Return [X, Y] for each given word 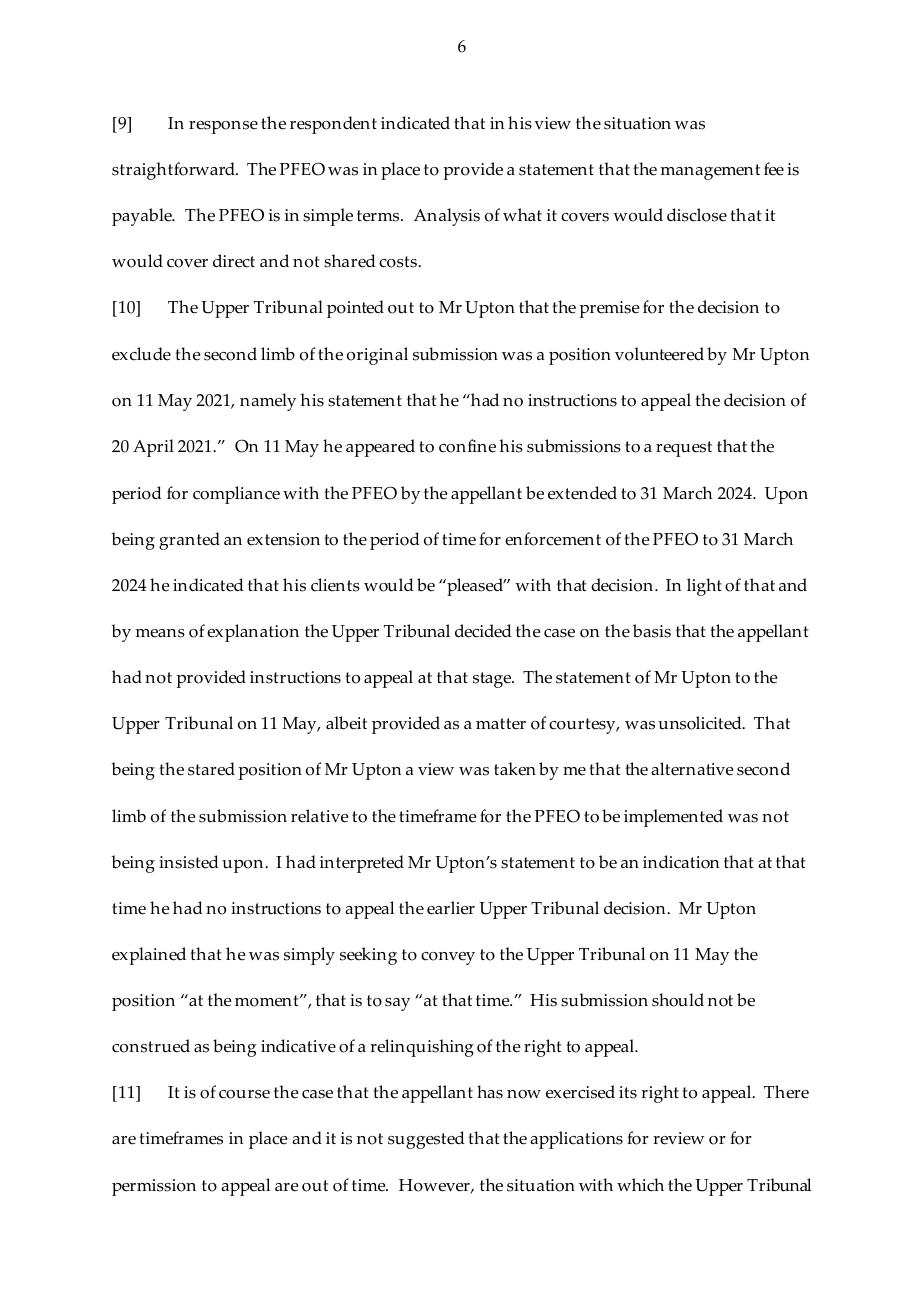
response [223, 127]
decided [483, 631]
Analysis [447, 217]
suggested [426, 1140]
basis [652, 631]
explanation [253, 633]
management [710, 172]
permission [154, 1187]
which [640, 1185]
